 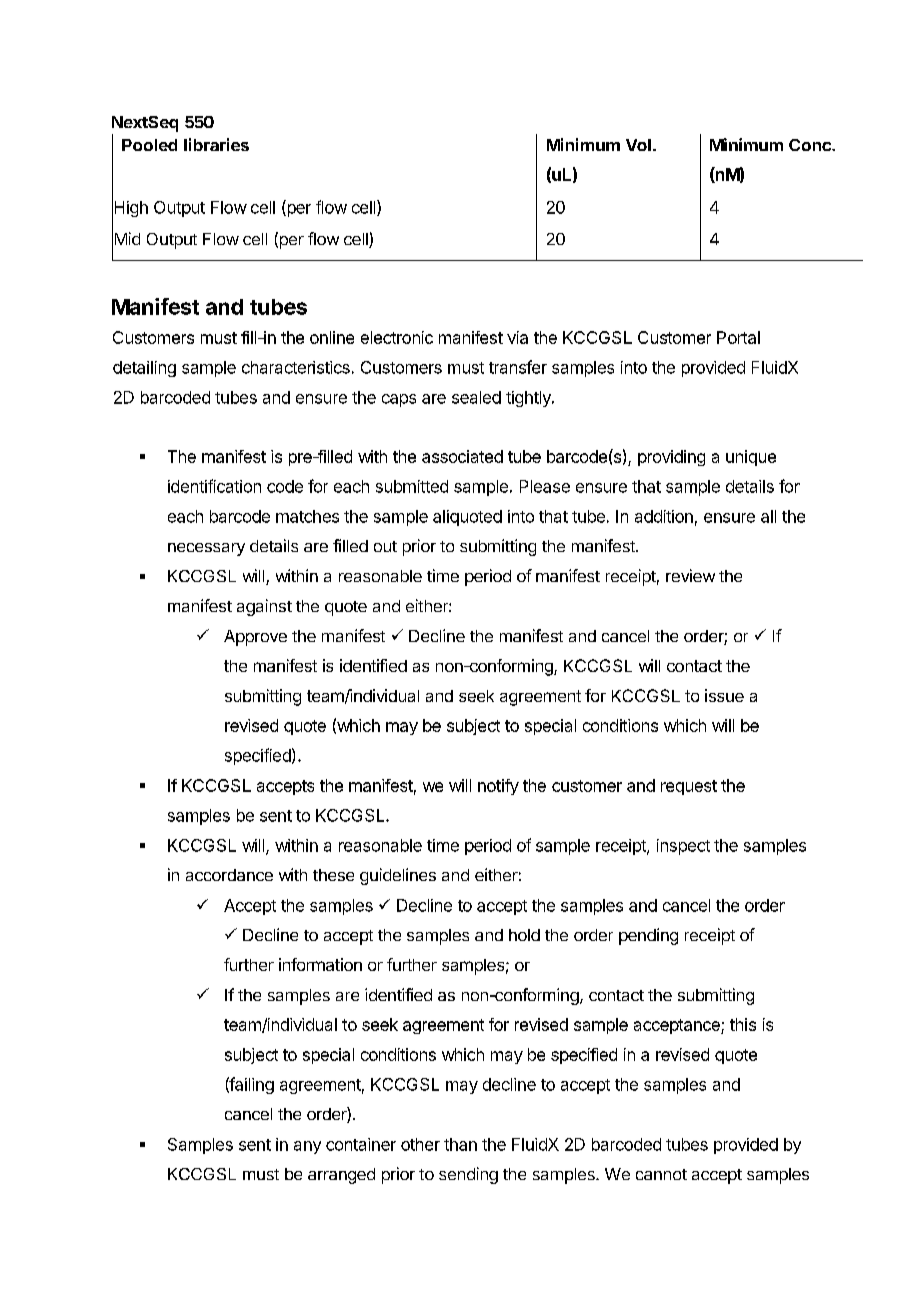 I want to click on inspect, so click(x=683, y=847).
